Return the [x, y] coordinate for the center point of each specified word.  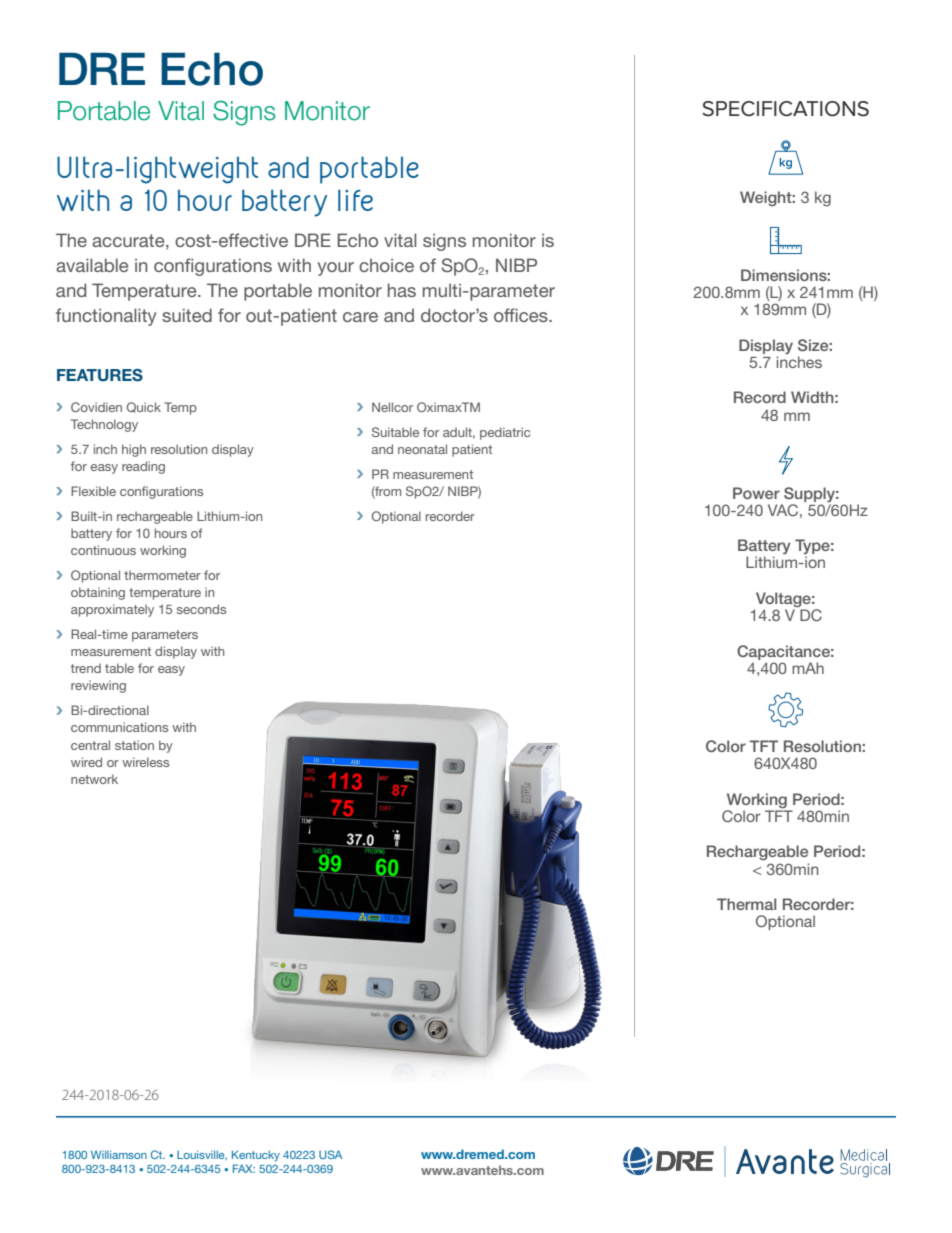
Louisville [202, 1155]
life [355, 200]
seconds [201, 609]
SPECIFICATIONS [785, 109]
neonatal [422, 449]
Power [756, 493]
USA [330, 1154]
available [92, 265]
